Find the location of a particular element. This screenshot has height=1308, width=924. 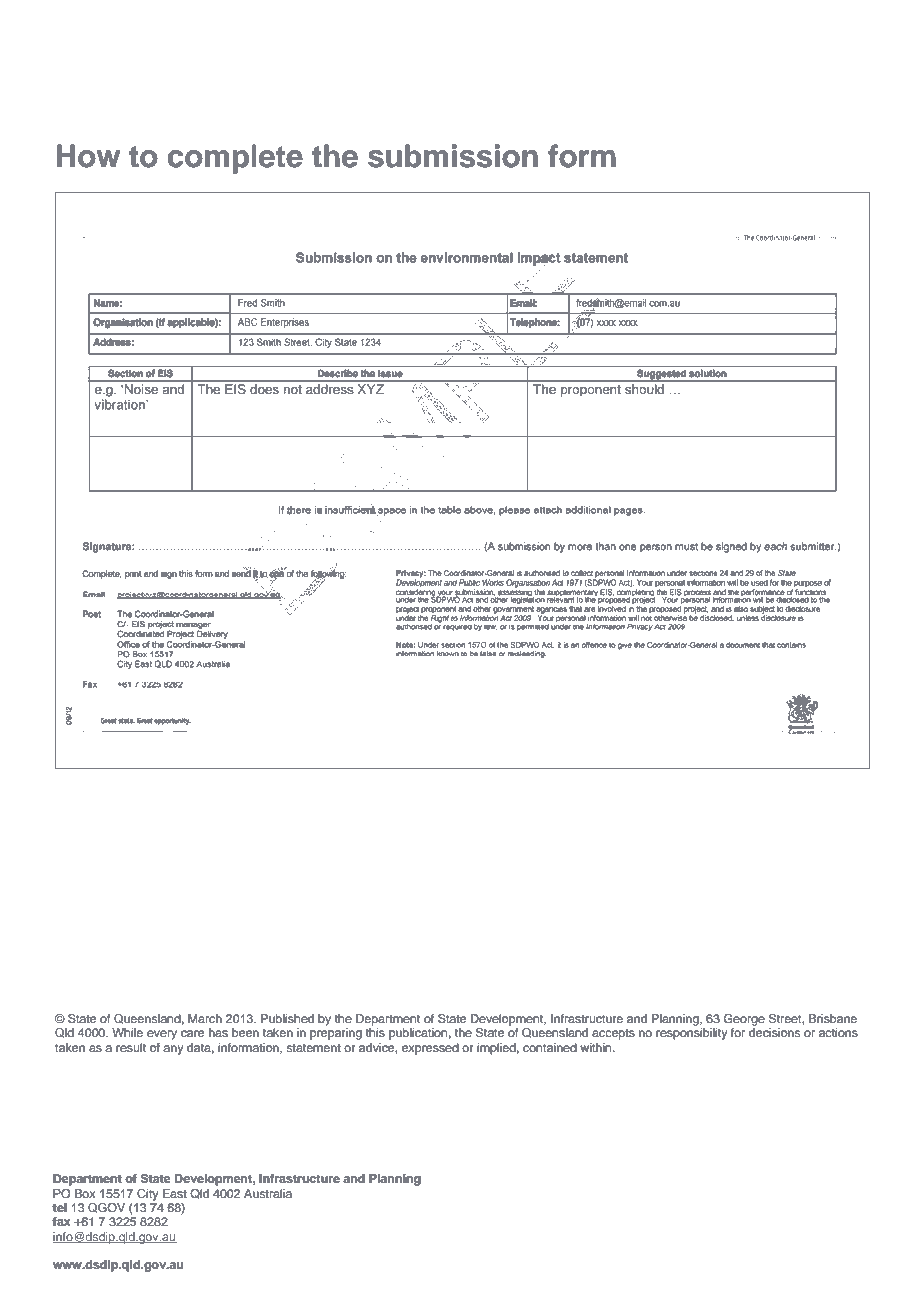

responsibility is located at coordinates (691, 1034).
